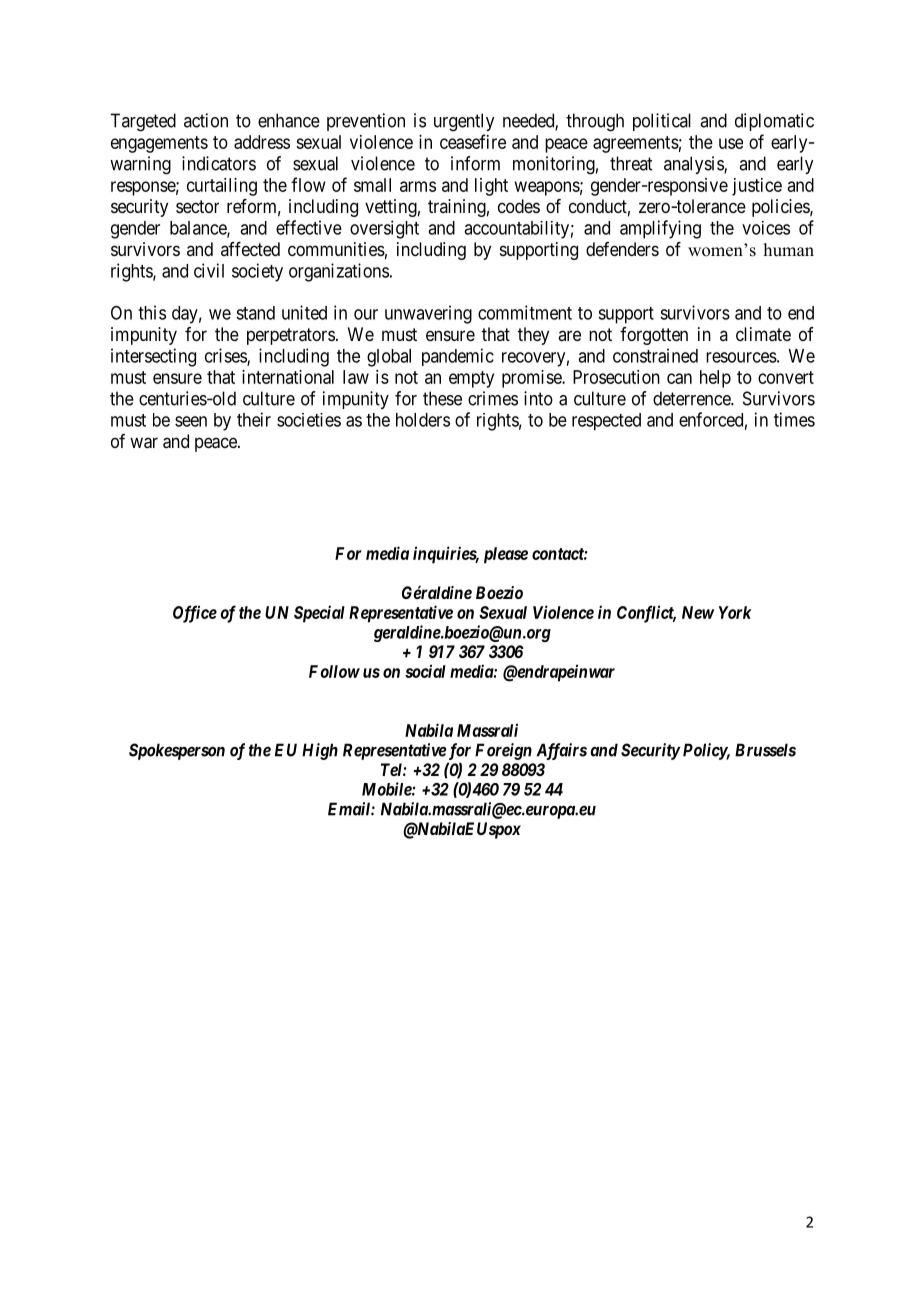 The height and width of the document is (1308, 924). What do you see at coordinates (191, 421) in the document?
I see `seen` at bounding box center [191, 421].
